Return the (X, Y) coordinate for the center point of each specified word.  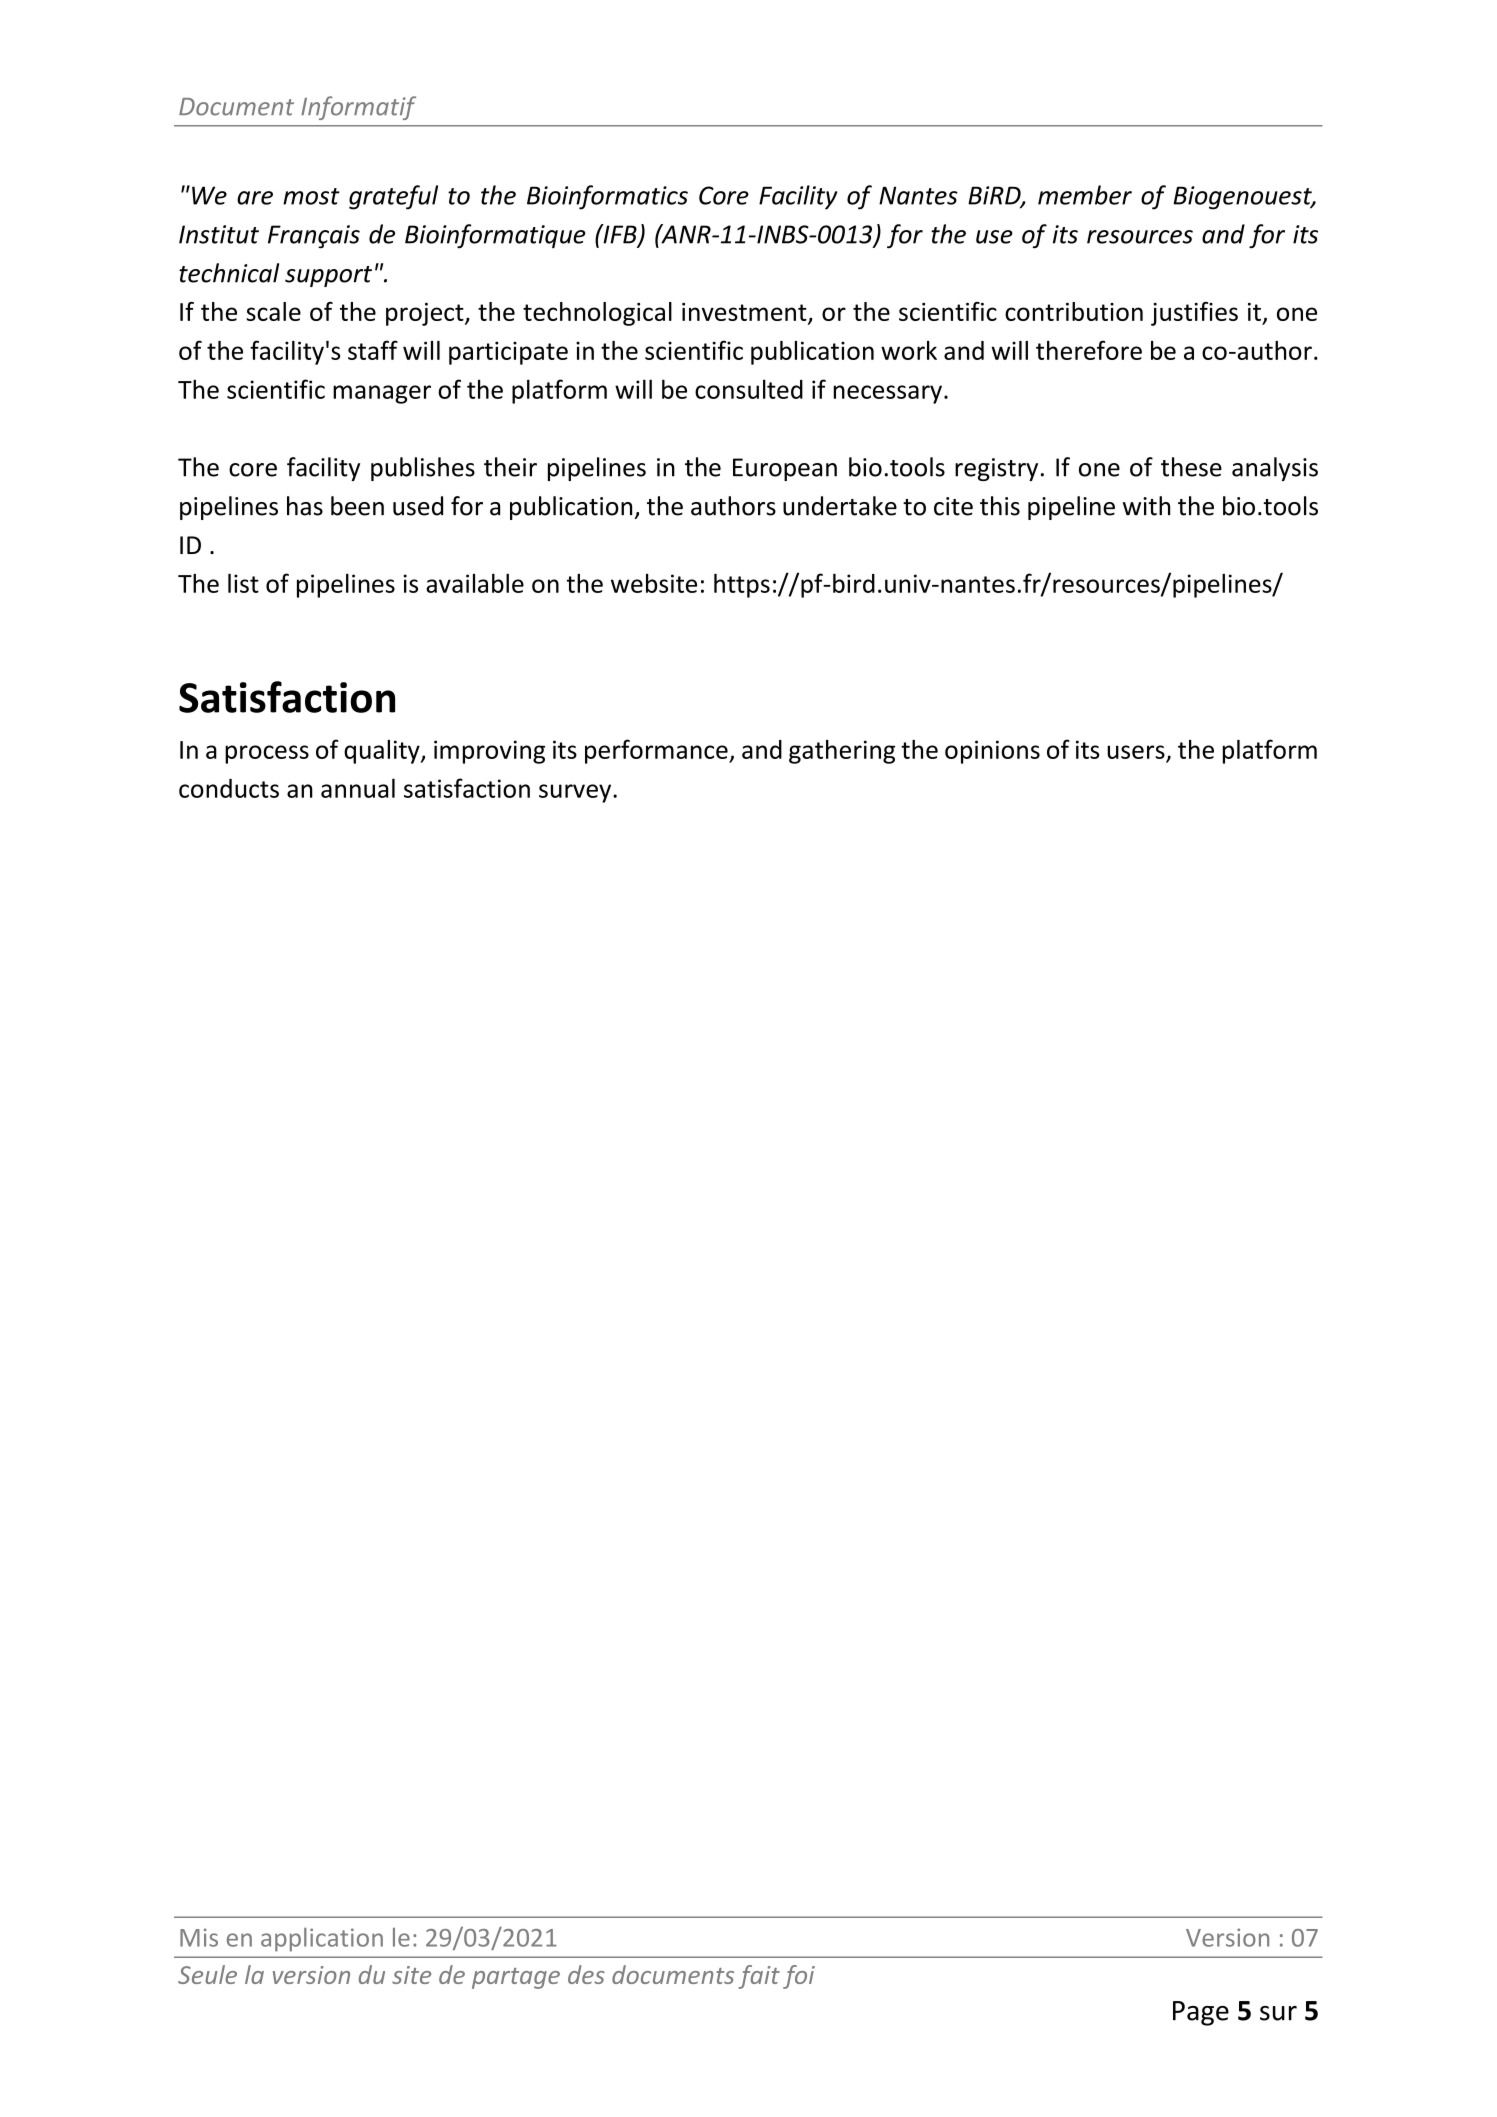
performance (657, 751)
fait (759, 1977)
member (1085, 195)
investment (745, 313)
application (322, 1940)
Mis (199, 1937)
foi (799, 1977)
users (1136, 752)
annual (358, 788)
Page (1201, 2013)
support (328, 276)
